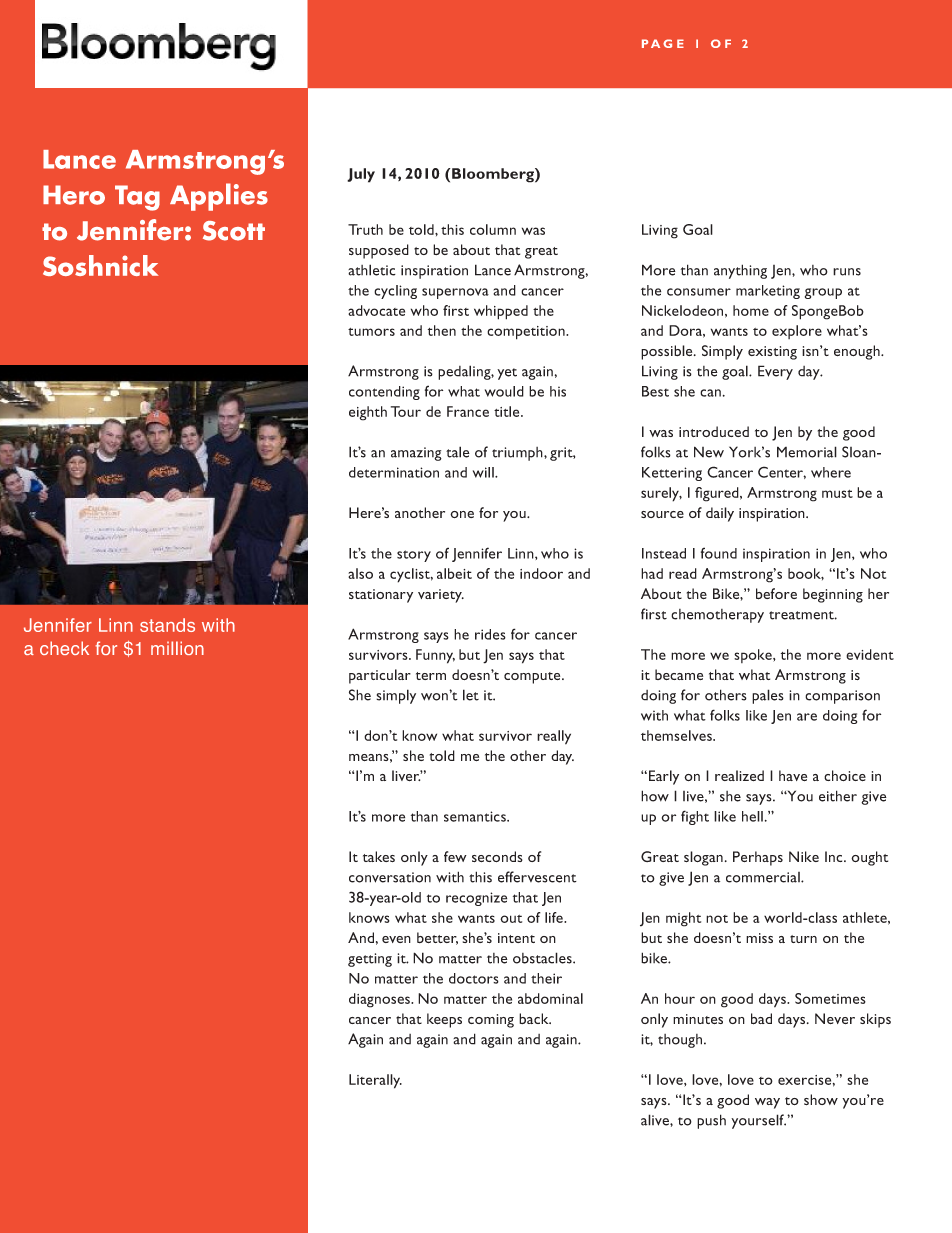 The width and height of the page is (952, 1233). Describe the element at coordinates (740, 271) in the page. I see `anything` at that location.
